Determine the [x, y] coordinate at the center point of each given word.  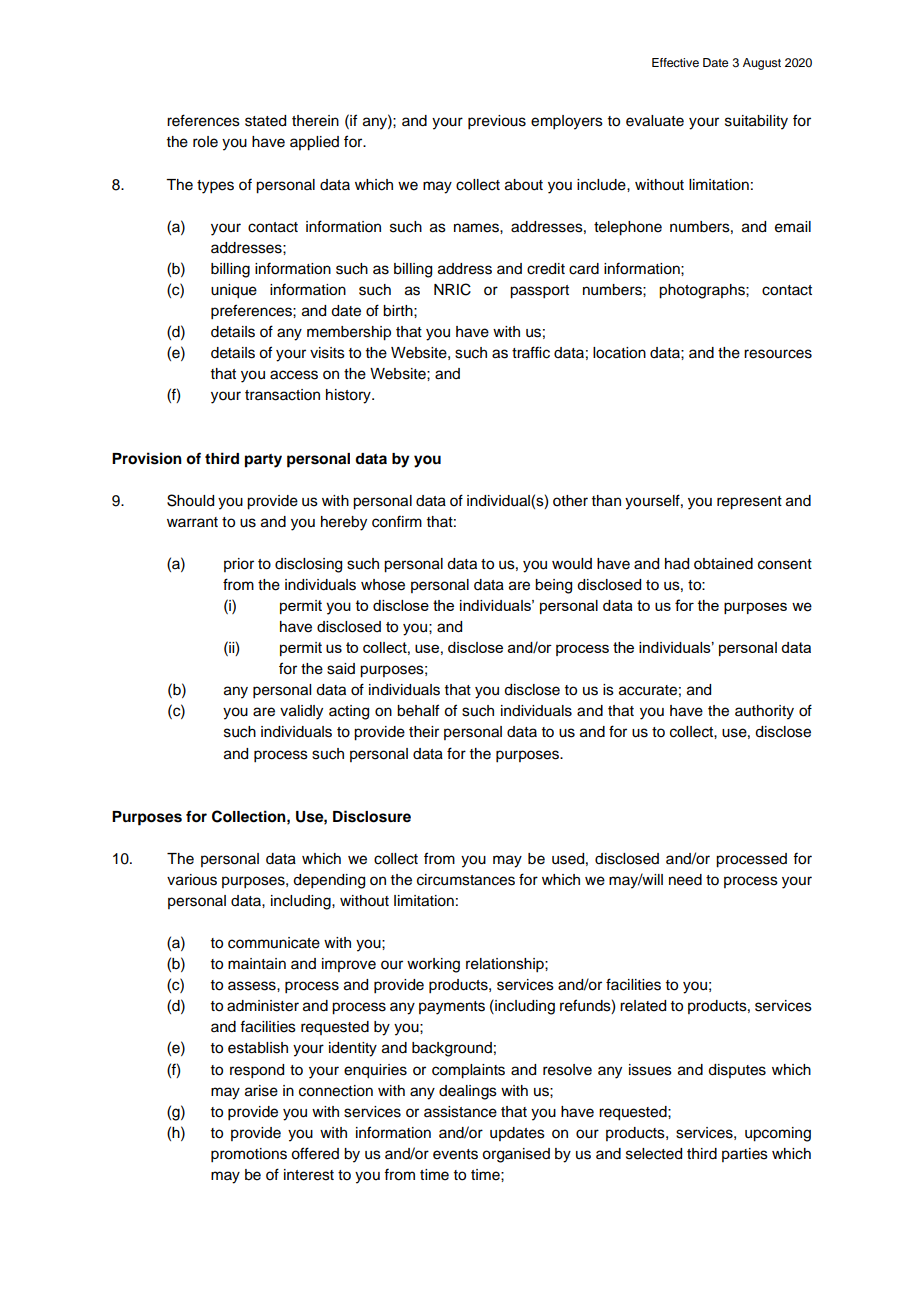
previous [497, 122]
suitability [756, 122]
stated [265, 121]
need [685, 880]
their [424, 732]
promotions [249, 1155]
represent [749, 503]
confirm [397, 521]
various [192, 880]
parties [745, 1155]
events [455, 1154]
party [263, 461]
